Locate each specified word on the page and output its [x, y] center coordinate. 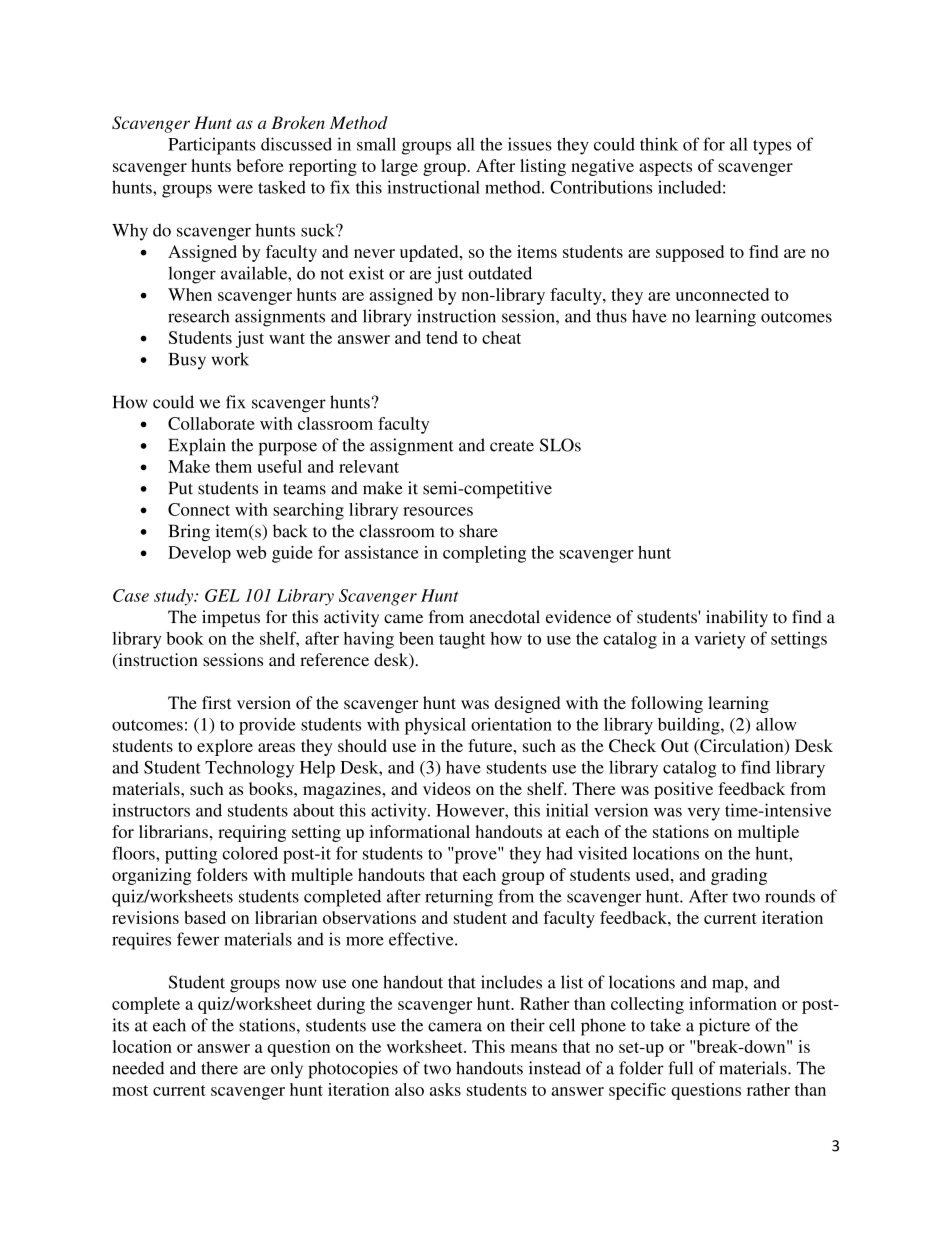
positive [683, 790]
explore [225, 747]
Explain [197, 447]
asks [445, 1089]
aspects [665, 168]
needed [138, 1068]
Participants [212, 146]
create [512, 446]
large [399, 167]
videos [447, 788]
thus [611, 316]
